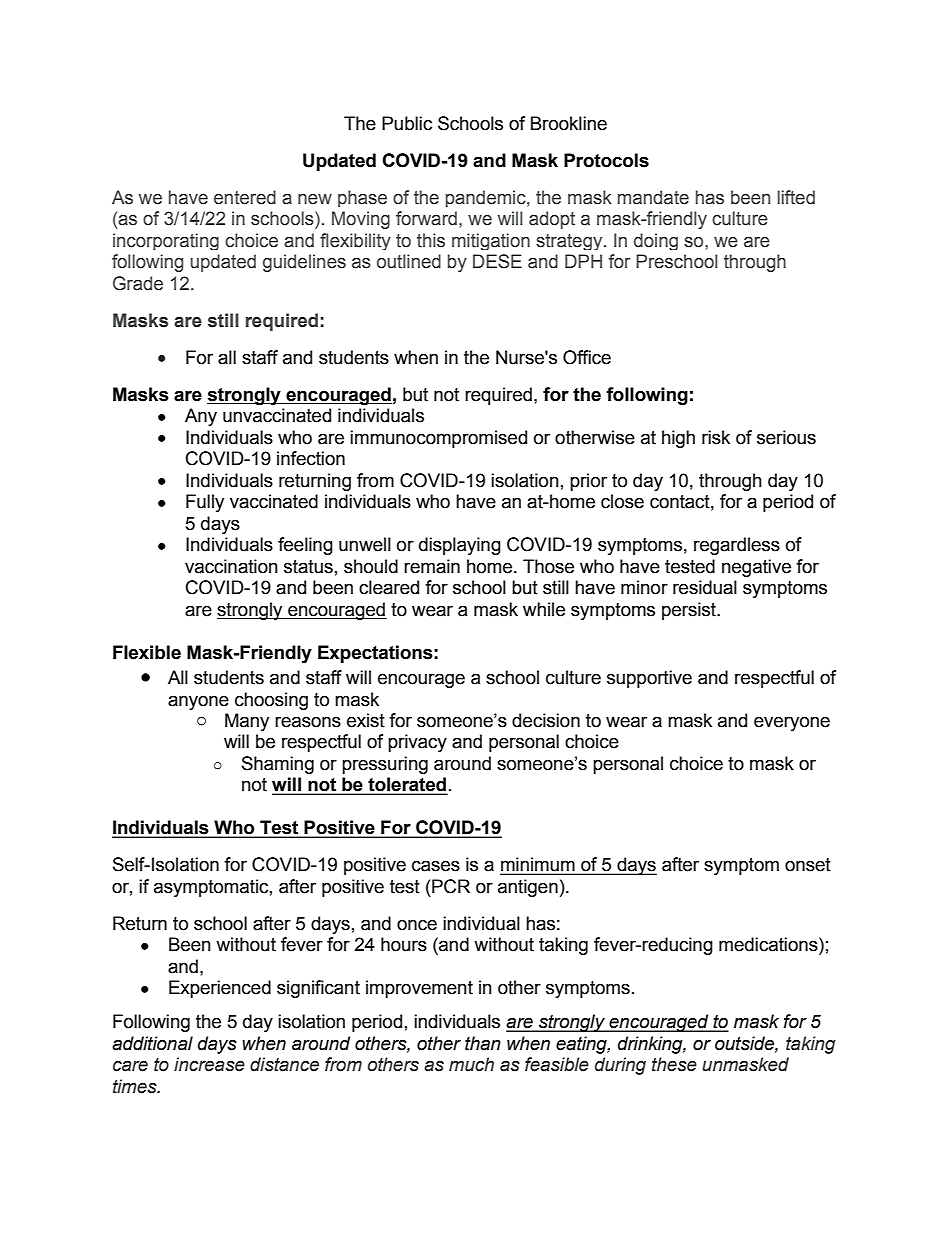 Image resolution: width=952 pixels, height=1233 pixels. What do you see at coordinates (705, 587) in the image?
I see `residual` at bounding box center [705, 587].
